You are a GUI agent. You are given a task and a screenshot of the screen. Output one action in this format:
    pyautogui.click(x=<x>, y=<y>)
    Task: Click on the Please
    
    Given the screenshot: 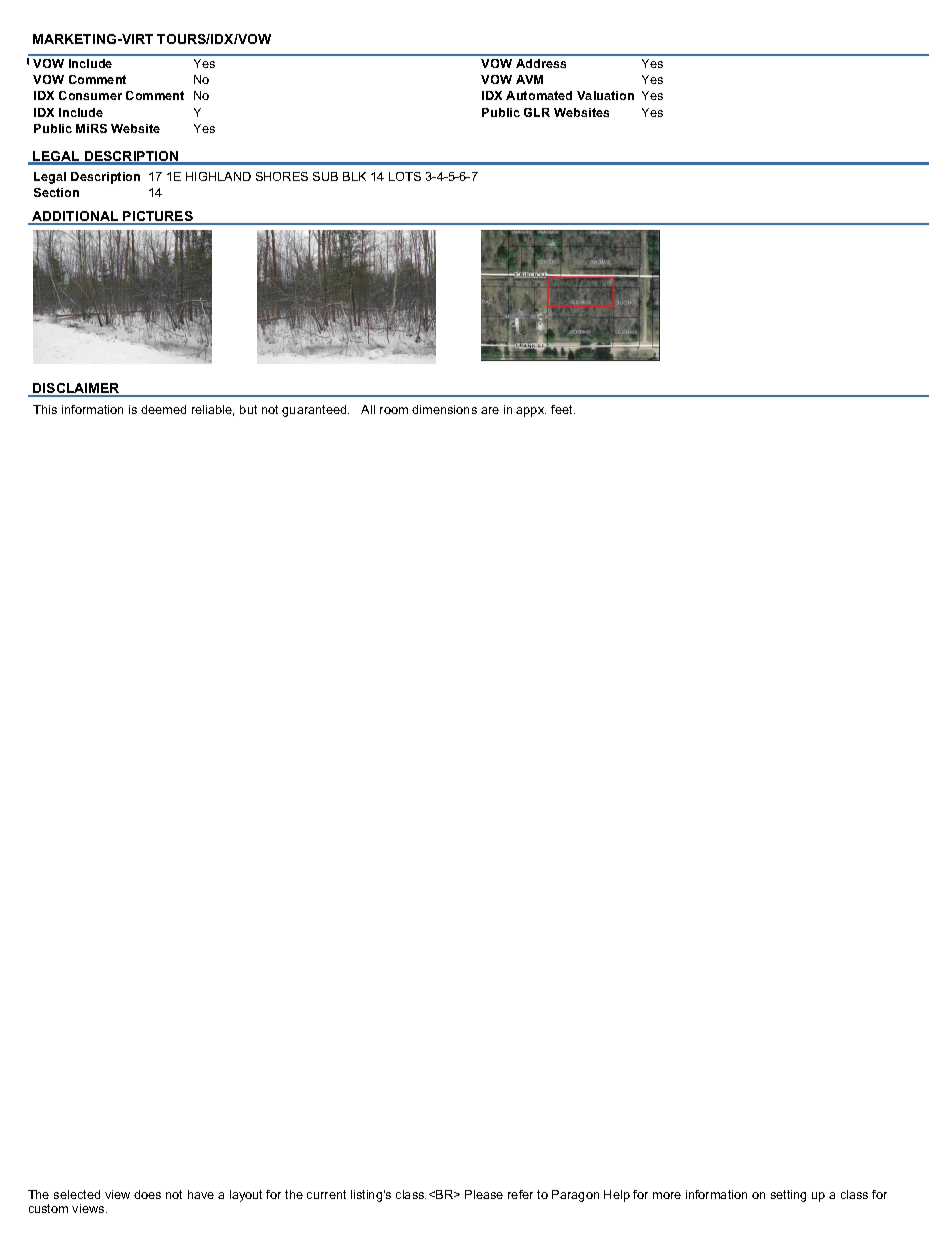 What is the action you would take?
    pyautogui.click(x=484, y=1194)
